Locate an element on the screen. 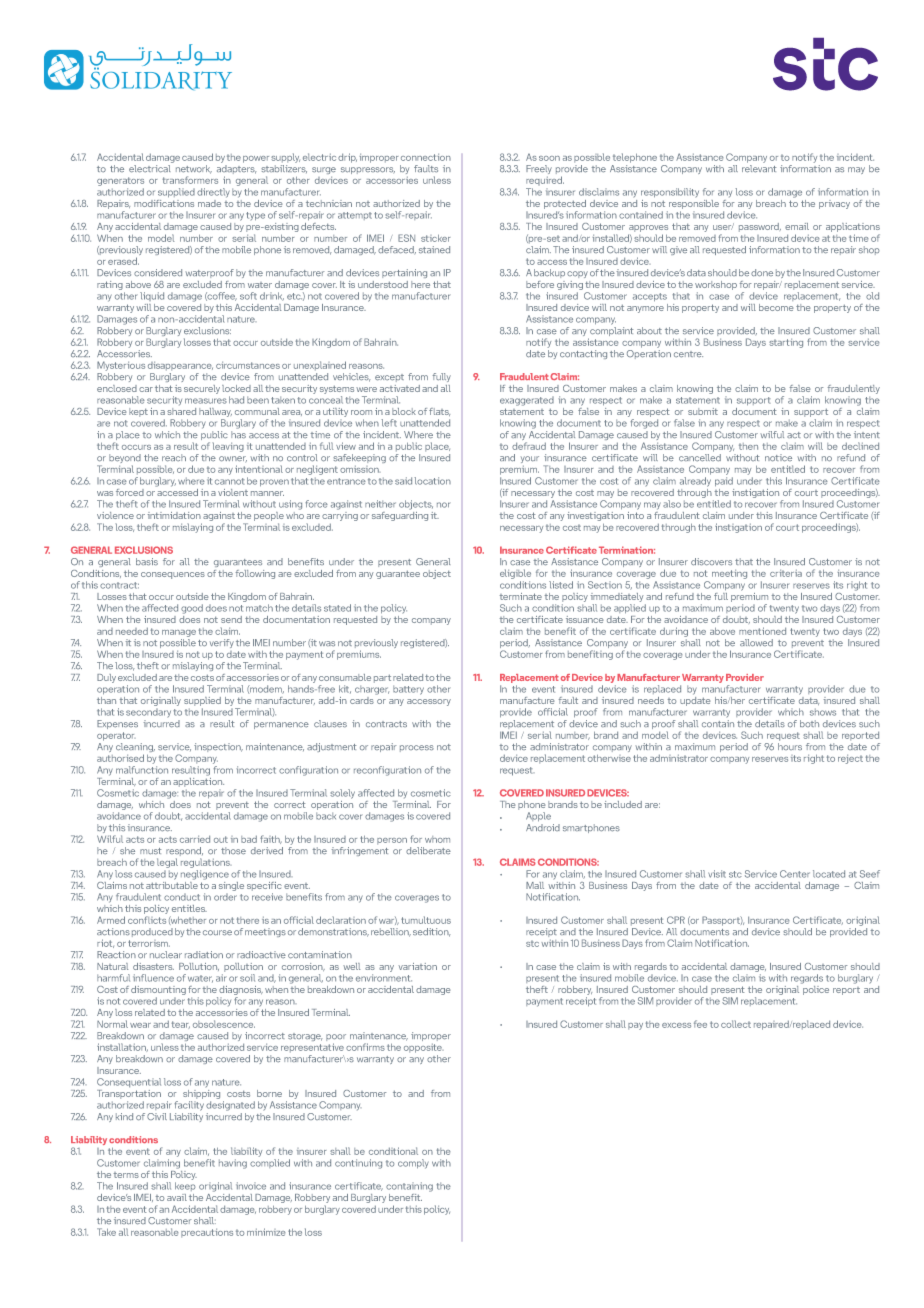  required is located at coordinates (545, 181).
